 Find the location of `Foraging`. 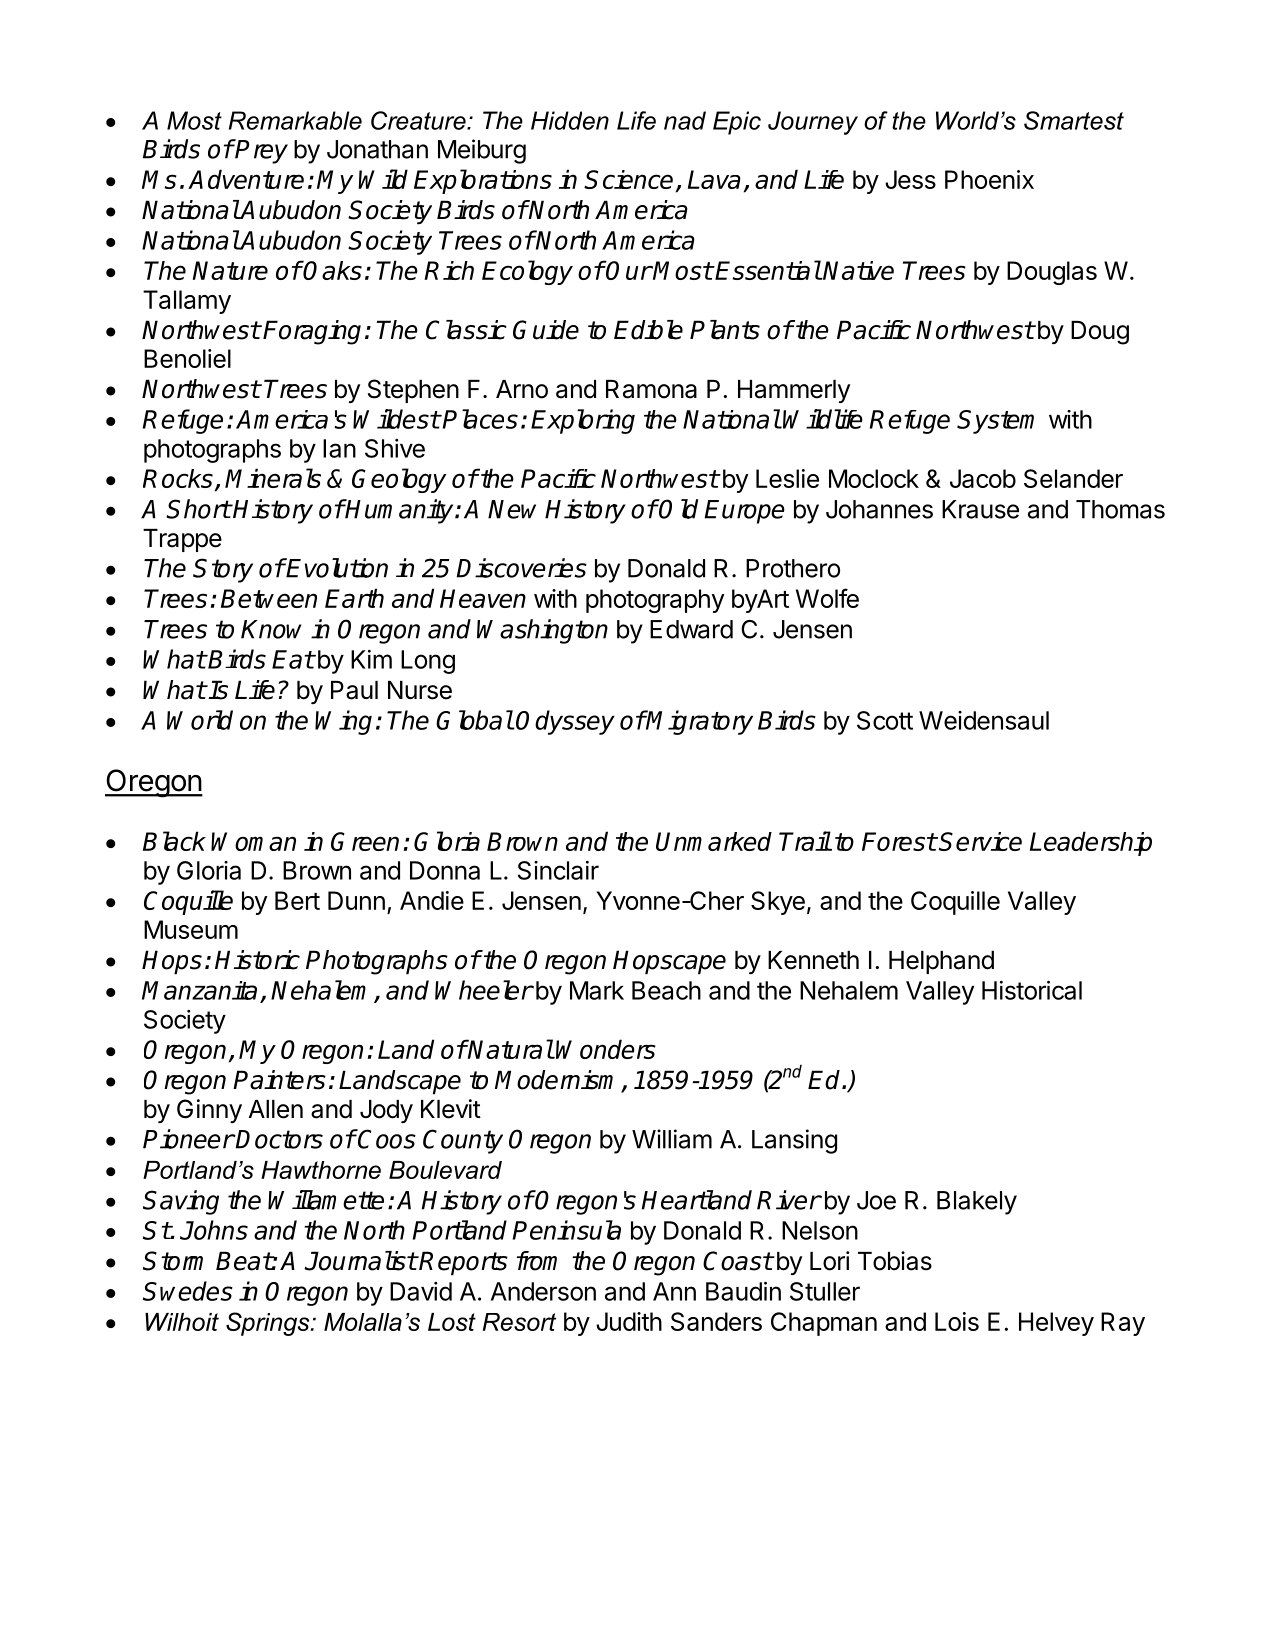

Foraging is located at coordinates (312, 332).
